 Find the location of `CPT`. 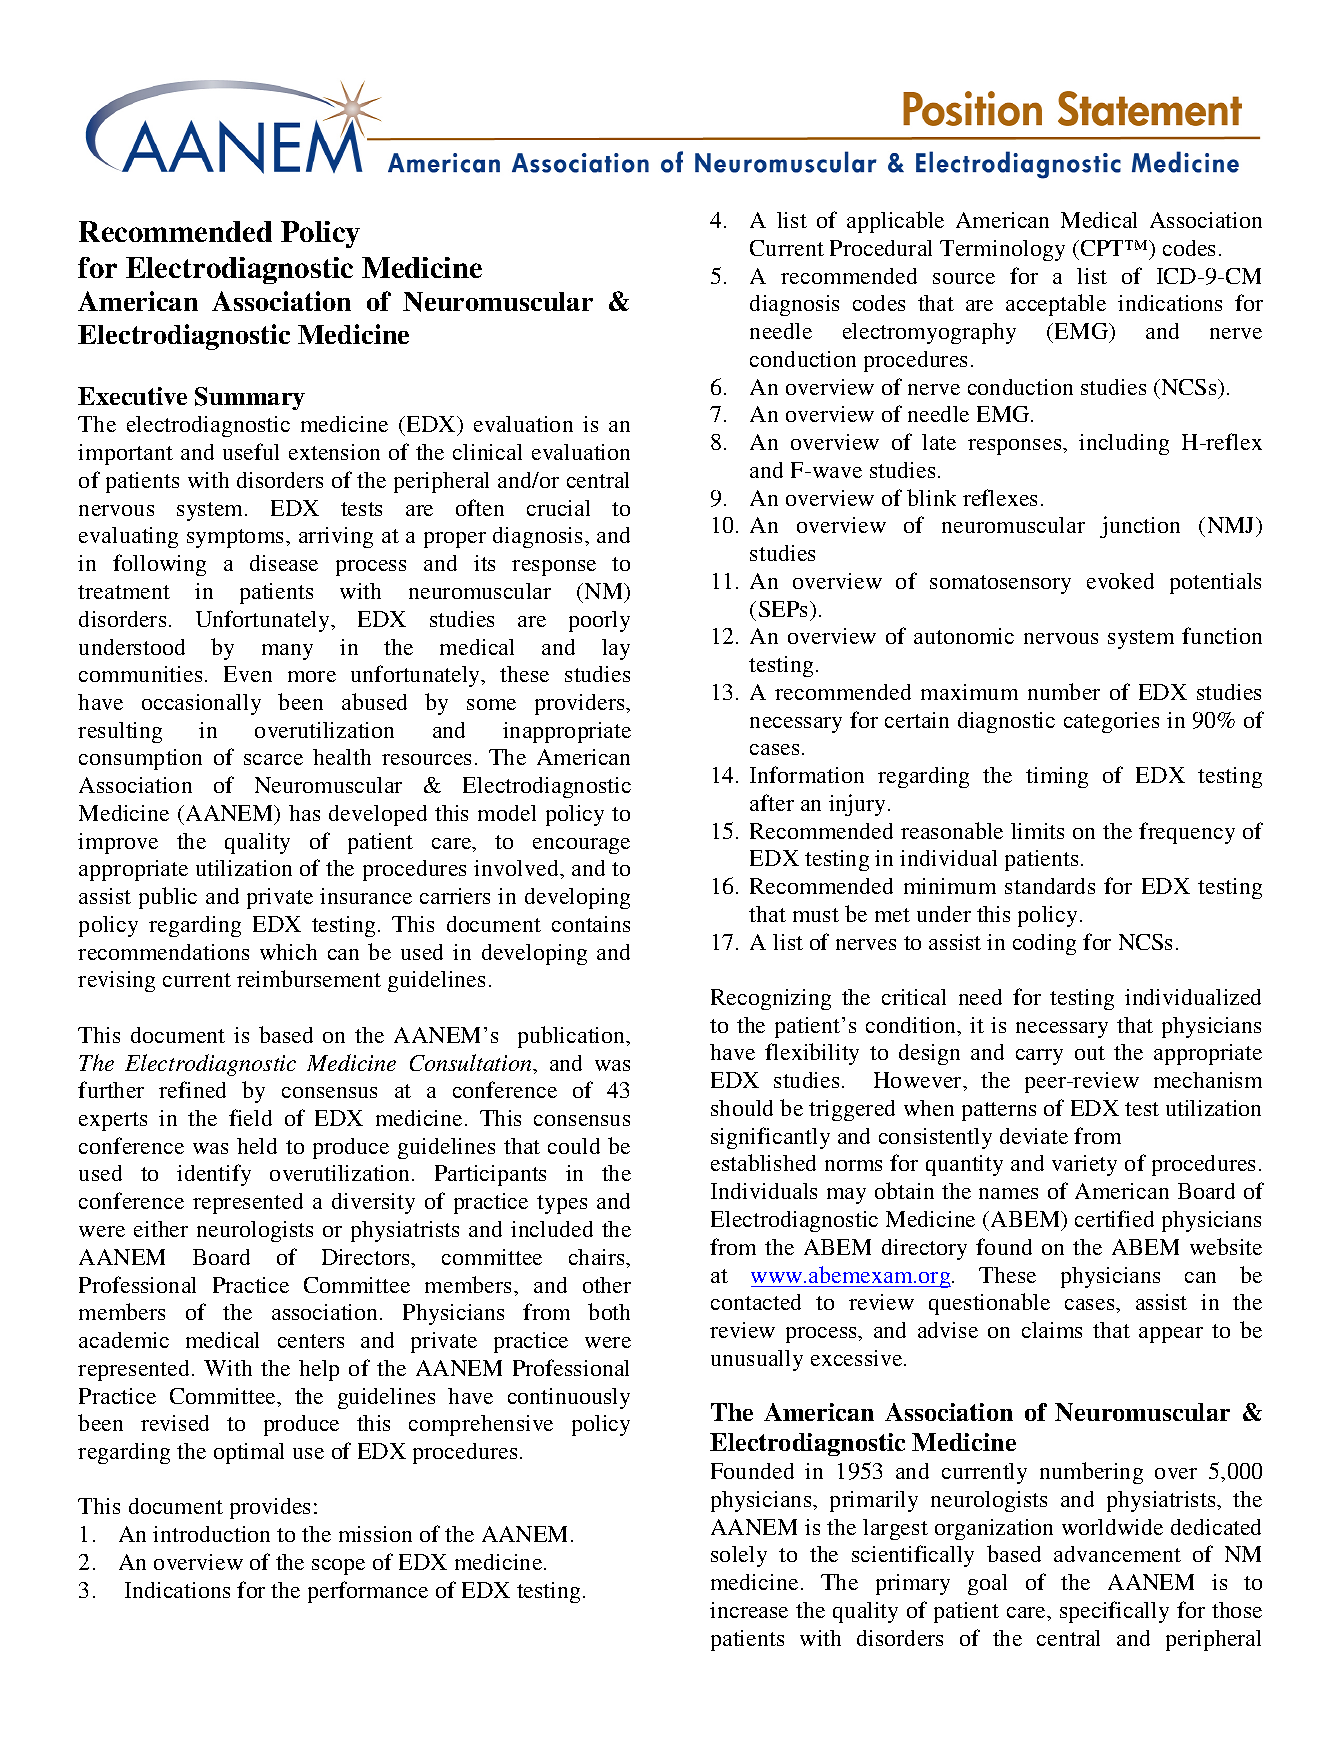

CPT is located at coordinates (1102, 248).
